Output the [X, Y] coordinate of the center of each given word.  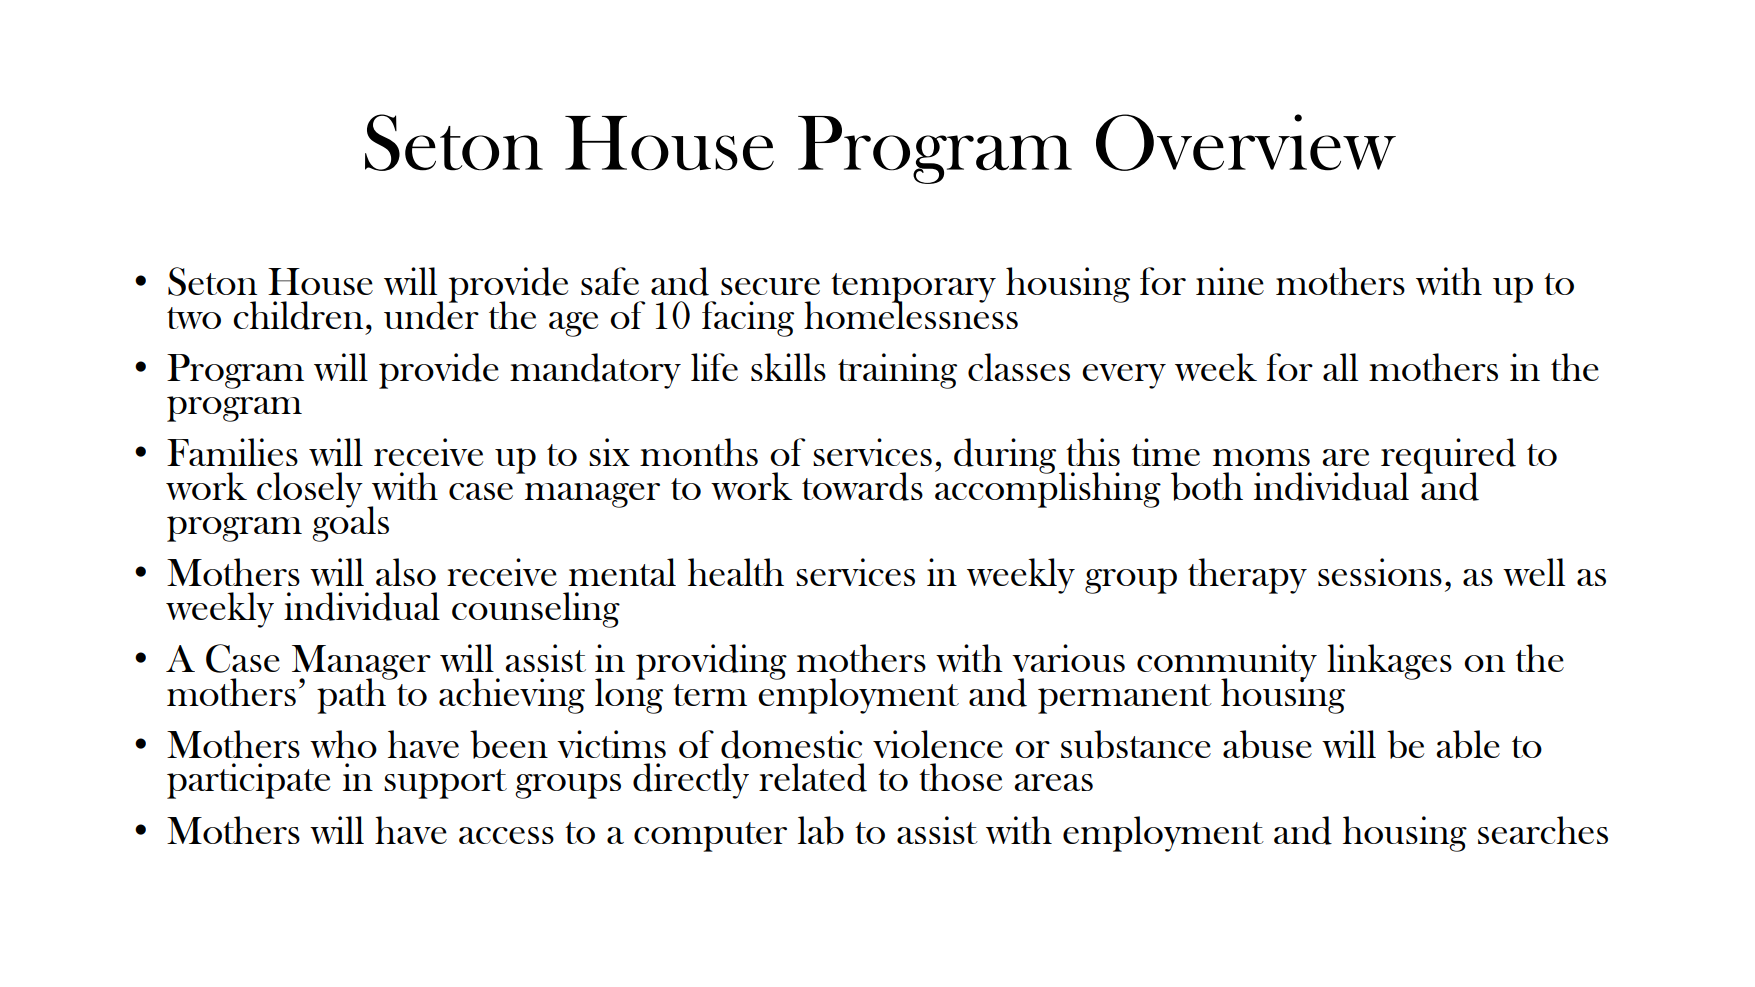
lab [821, 830]
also [406, 572]
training [897, 371]
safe [610, 281]
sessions [1380, 572]
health [736, 572]
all [1340, 367]
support [445, 784]
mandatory [595, 371]
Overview [1246, 142]
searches [1543, 830]
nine [1230, 281]
